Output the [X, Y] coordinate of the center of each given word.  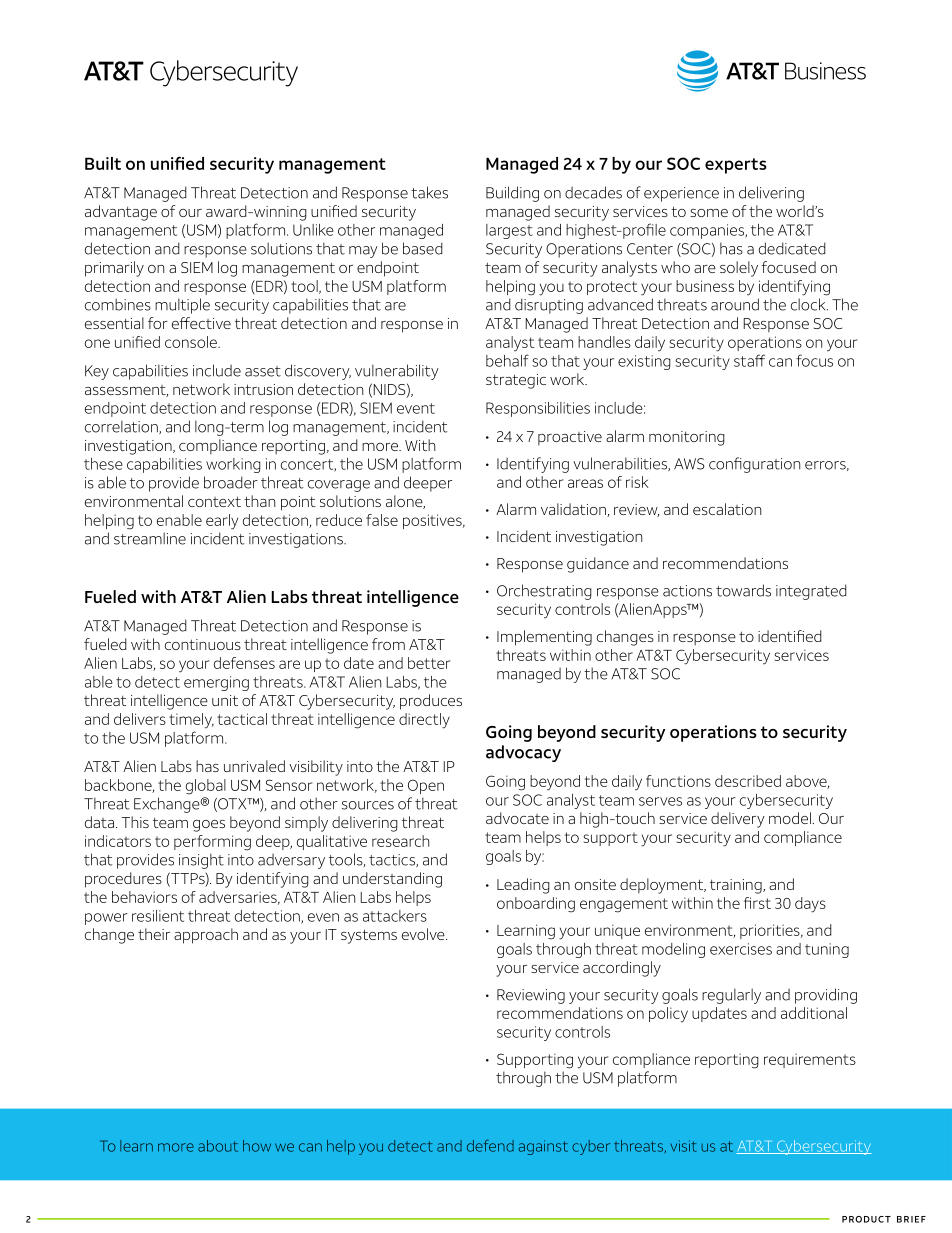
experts [736, 166]
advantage [121, 213]
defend [490, 1146]
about [218, 1146]
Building [512, 194]
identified [790, 636]
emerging [216, 683]
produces [431, 702]
